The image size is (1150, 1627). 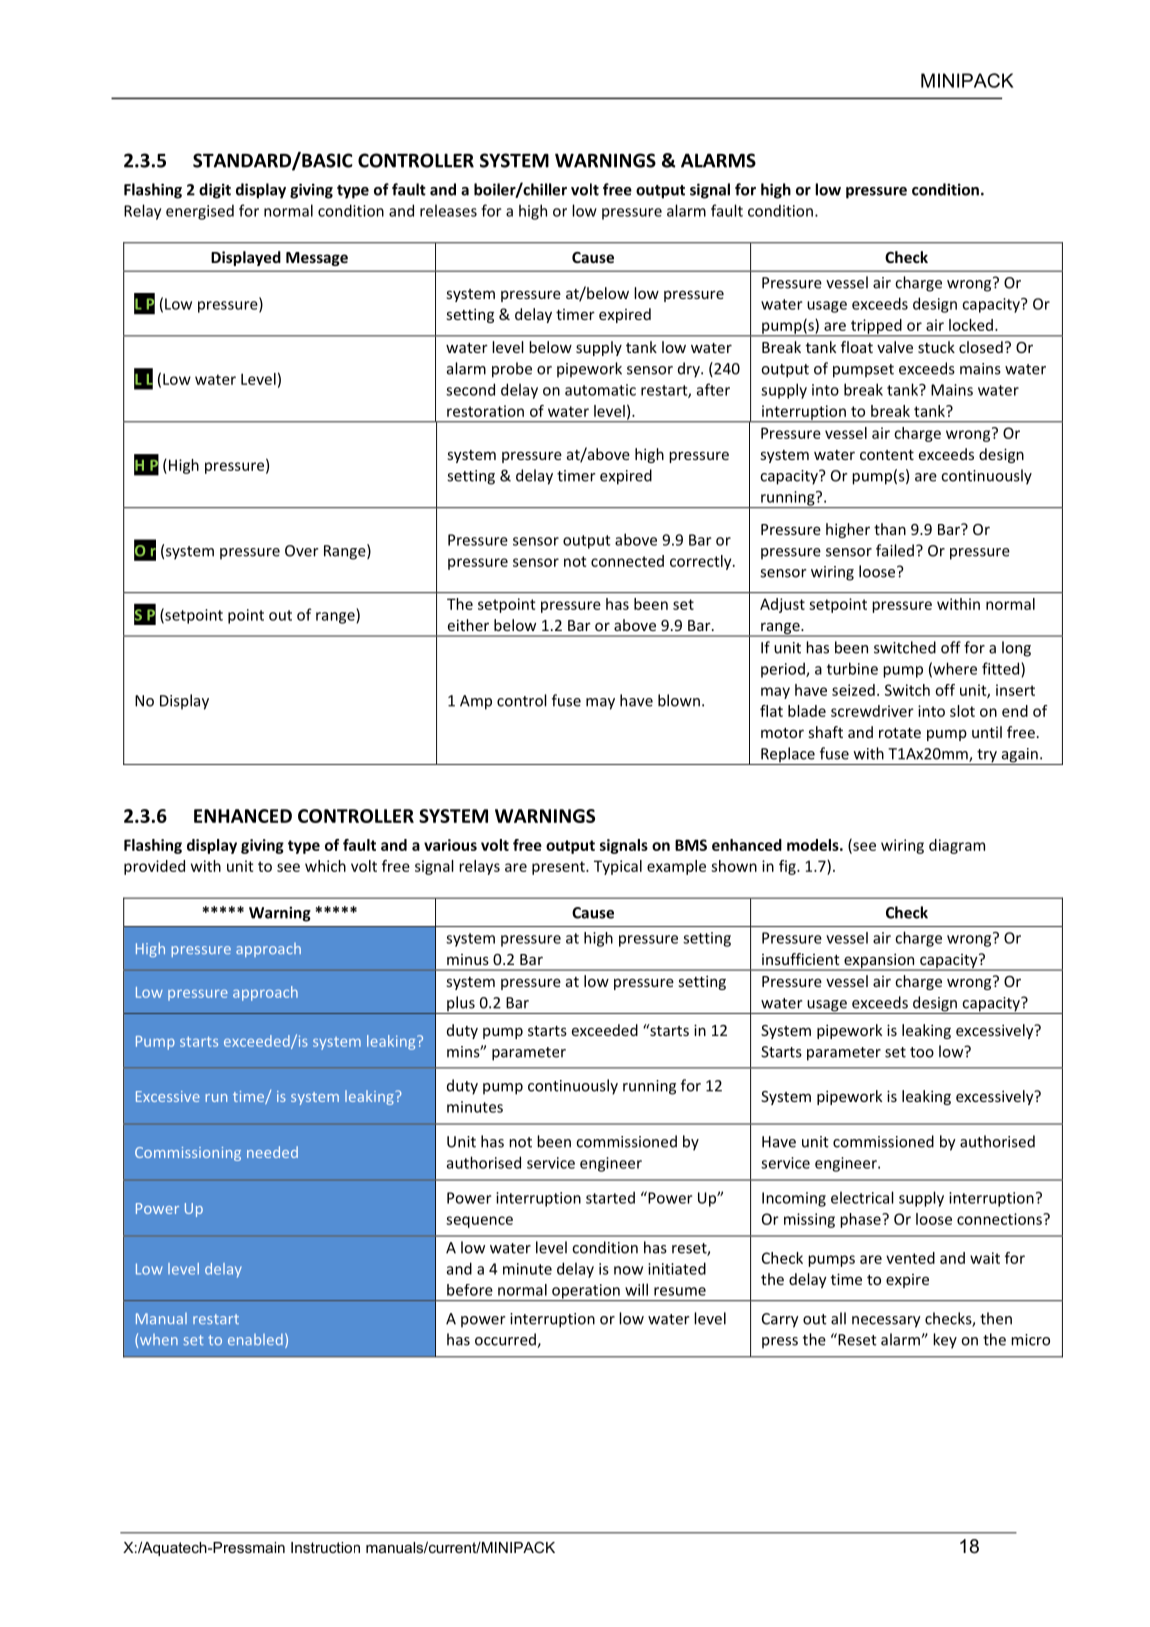 I want to click on Instruction, so click(x=325, y=1547).
